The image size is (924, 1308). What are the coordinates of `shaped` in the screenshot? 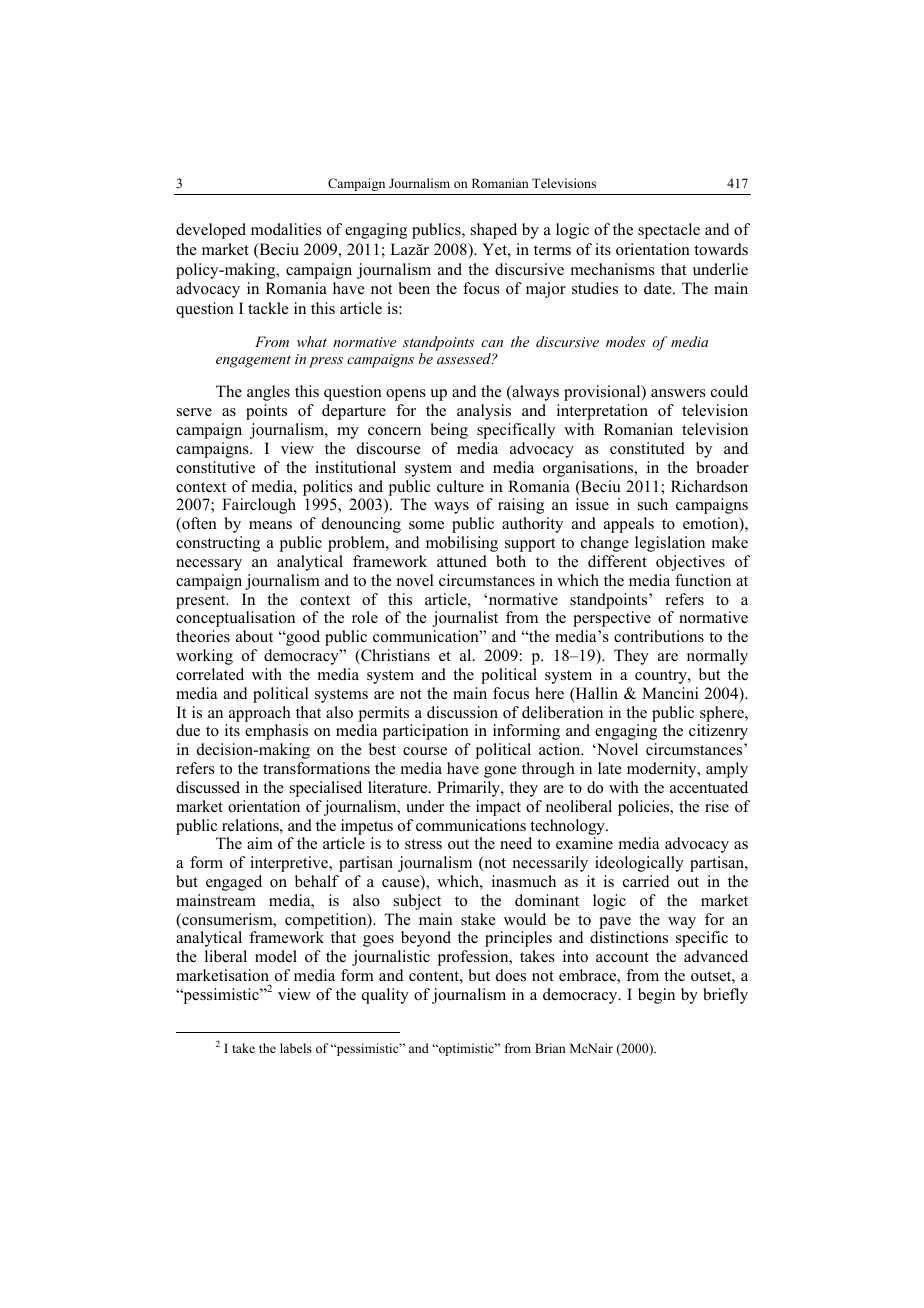 It's located at (494, 231).
